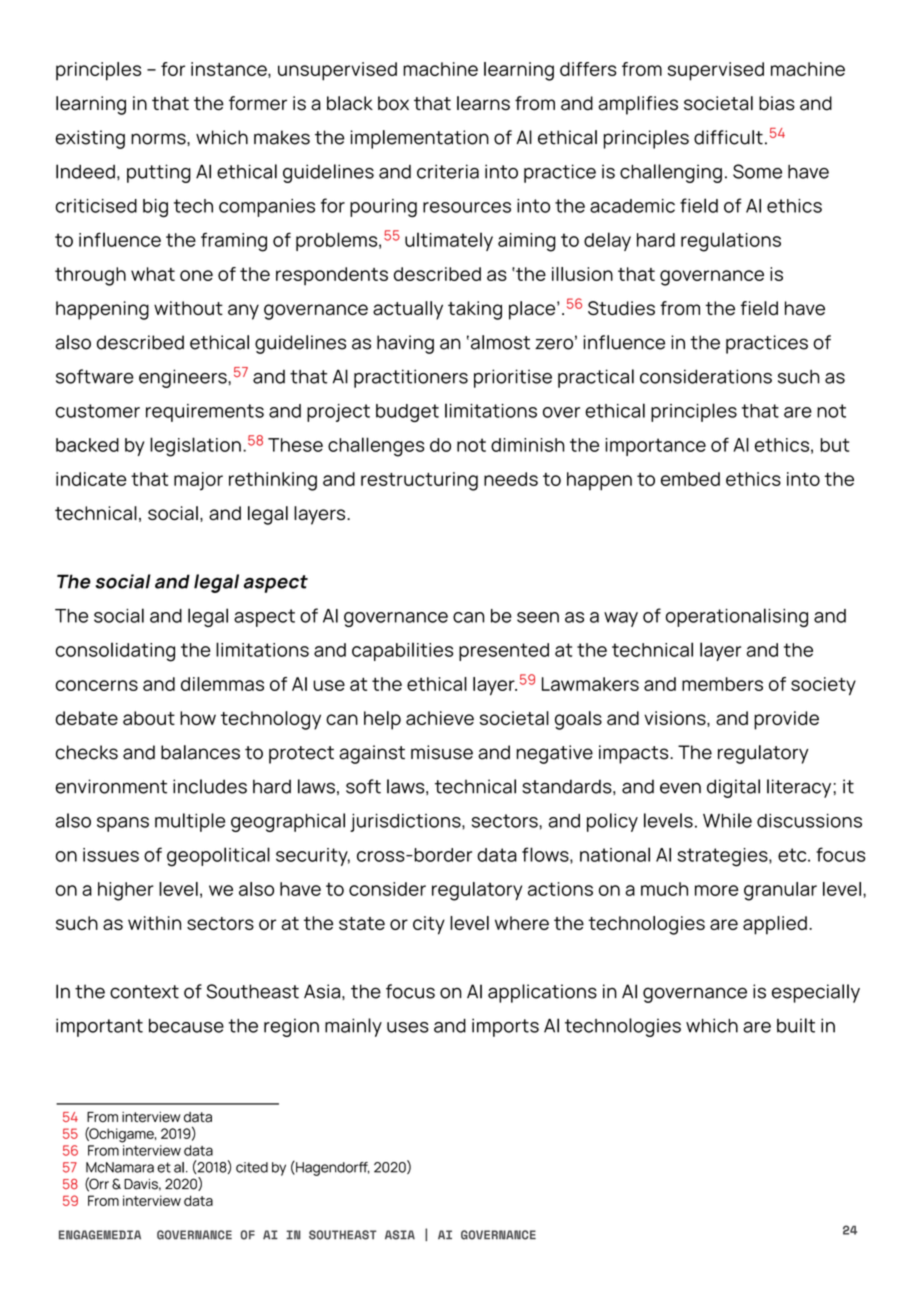 The image size is (924, 1307). Describe the element at coordinates (159, 139) in the image. I see `norms` at that location.
